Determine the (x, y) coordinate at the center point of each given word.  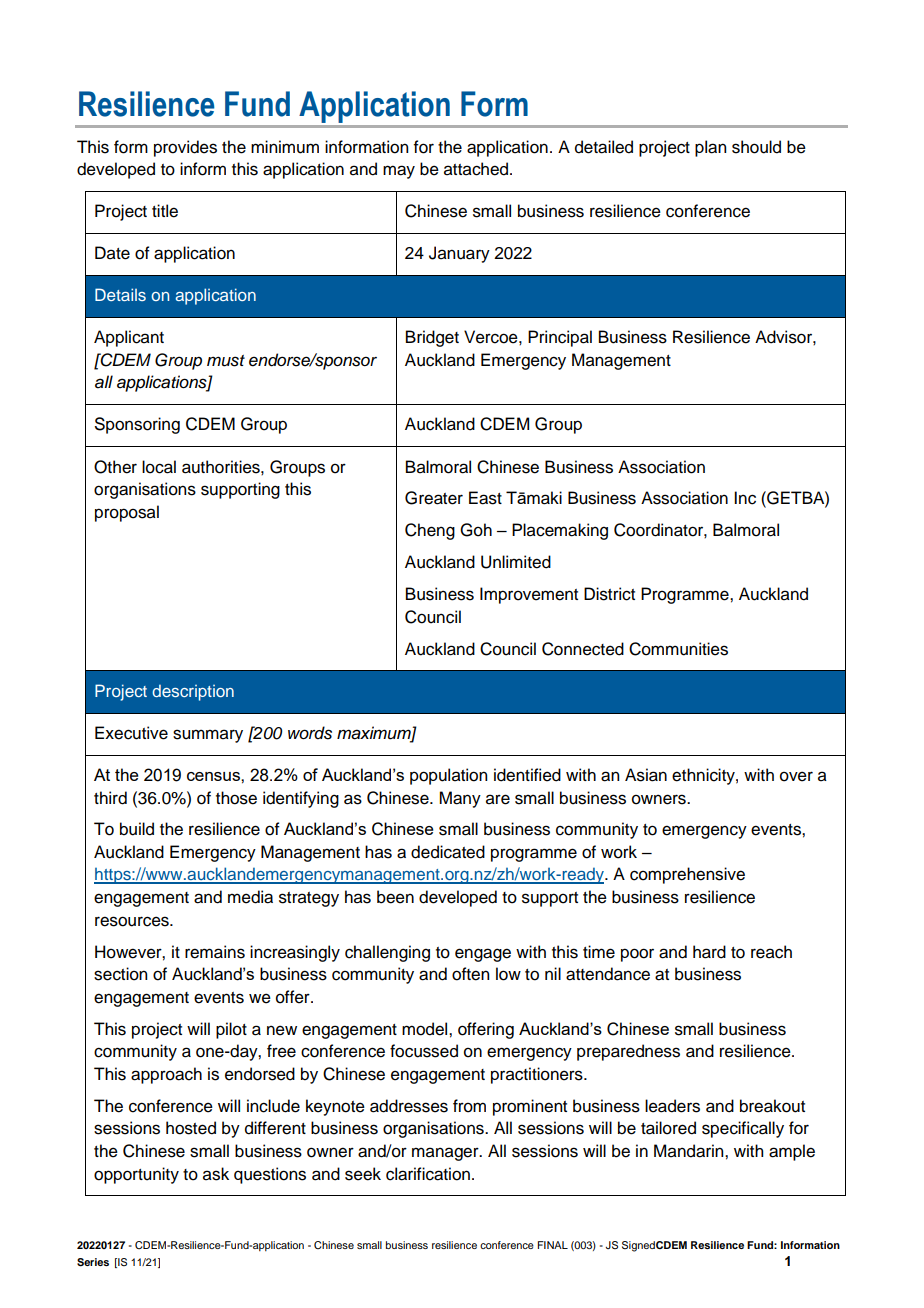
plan (710, 148)
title (165, 211)
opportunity (136, 1175)
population (448, 776)
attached (477, 169)
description (193, 693)
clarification (428, 1174)
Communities (678, 649)
